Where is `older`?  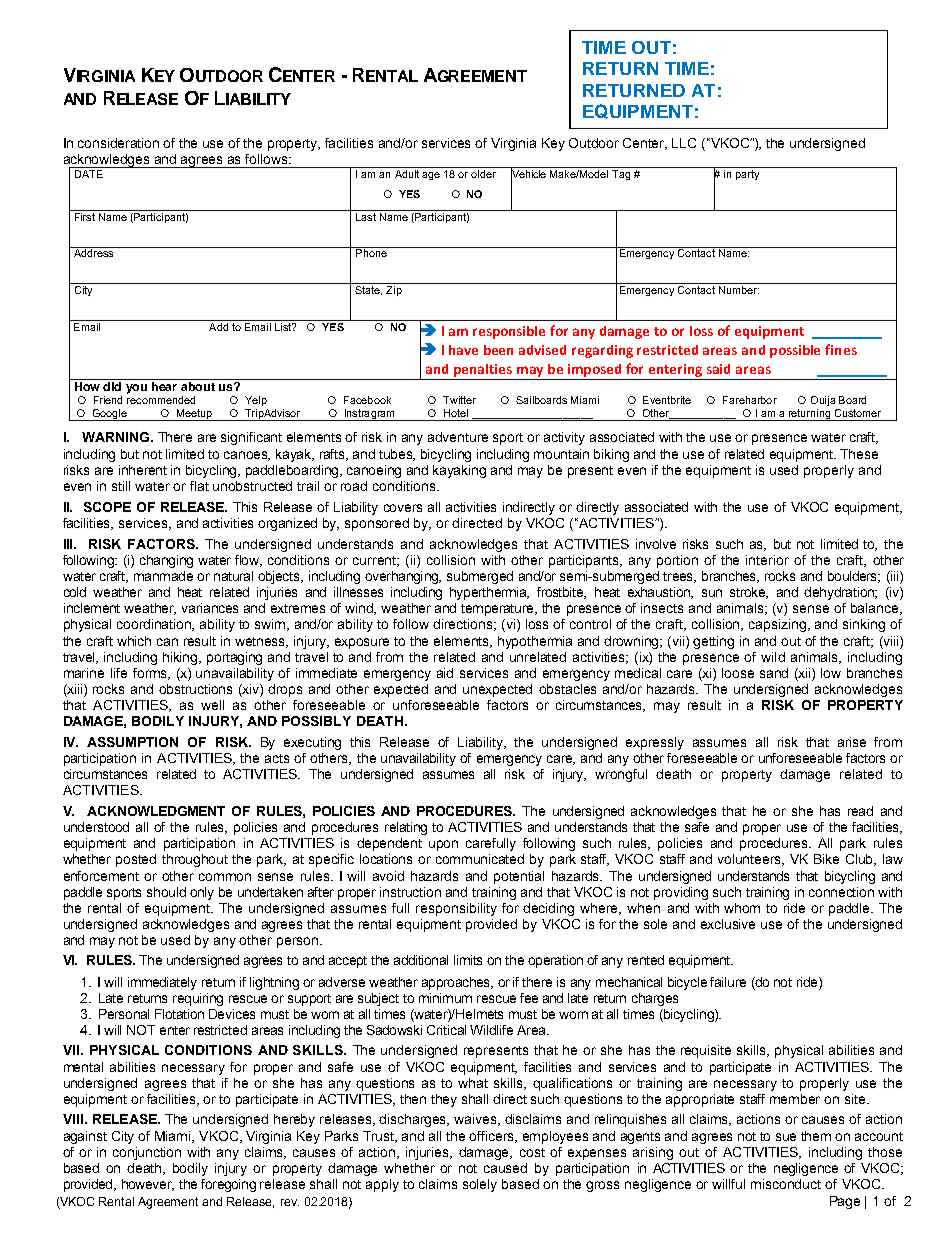
older is located at coordinates (483, 174).
